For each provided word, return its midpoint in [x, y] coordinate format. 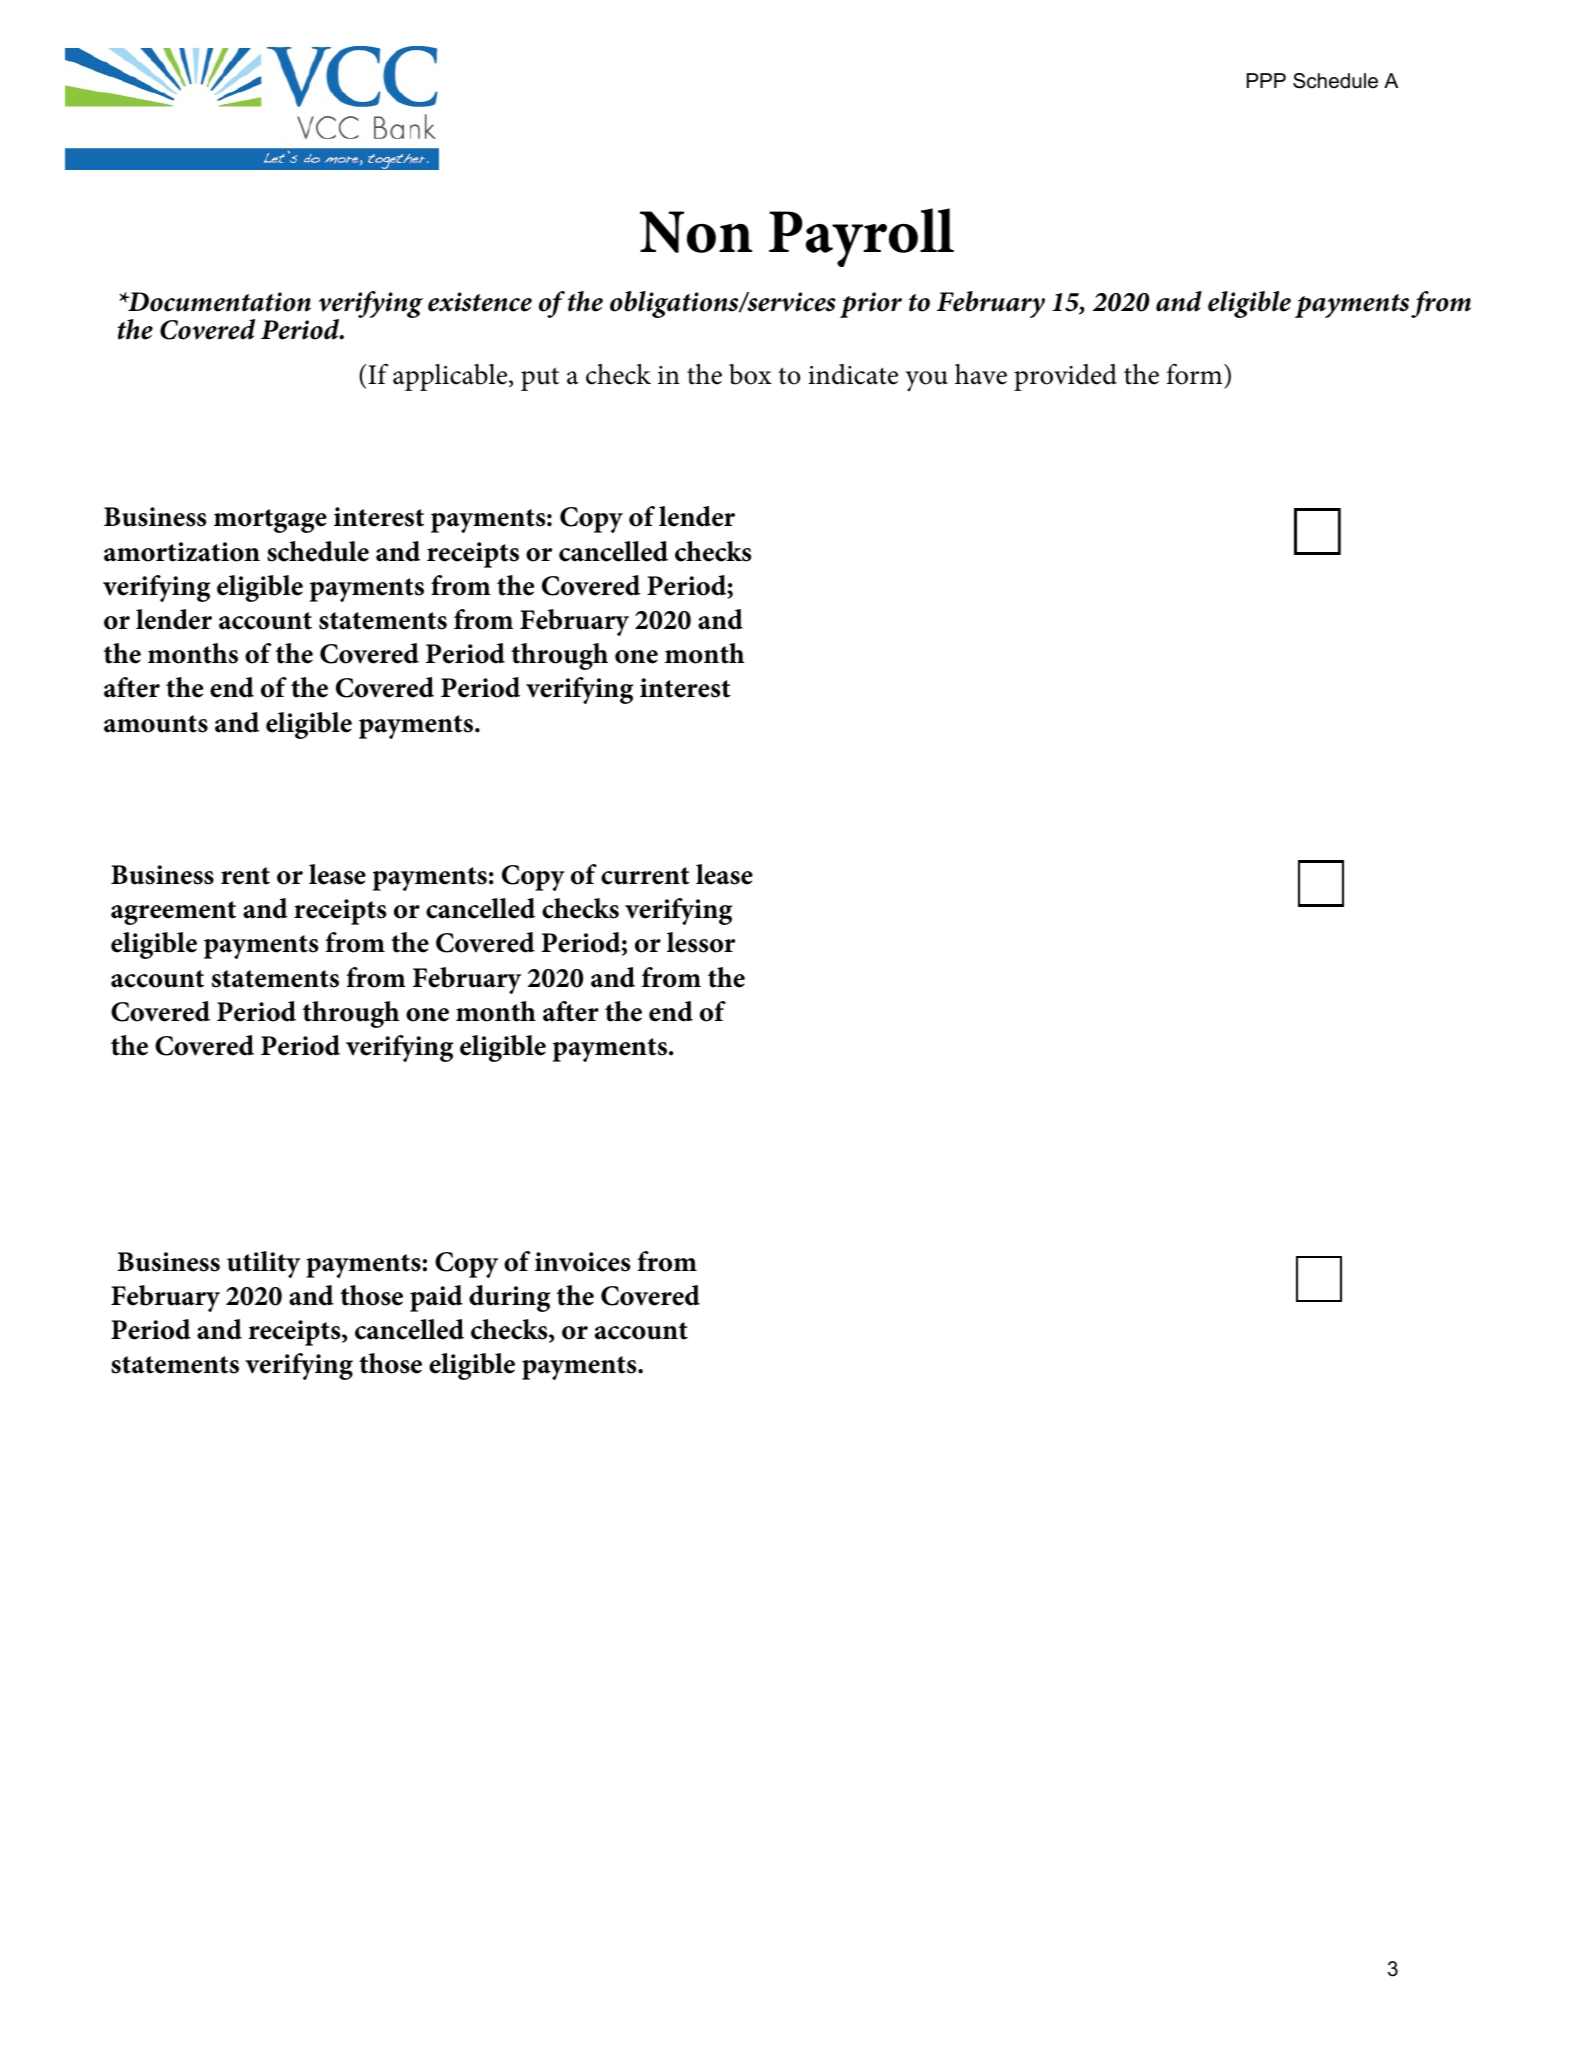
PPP [1266, 80]
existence [480, 302]
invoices [582, 1262]
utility [263, 1264]
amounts [156, 724]
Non [696, 232]
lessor [701, 942]
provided [1065, 377]
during [509, 1298]
